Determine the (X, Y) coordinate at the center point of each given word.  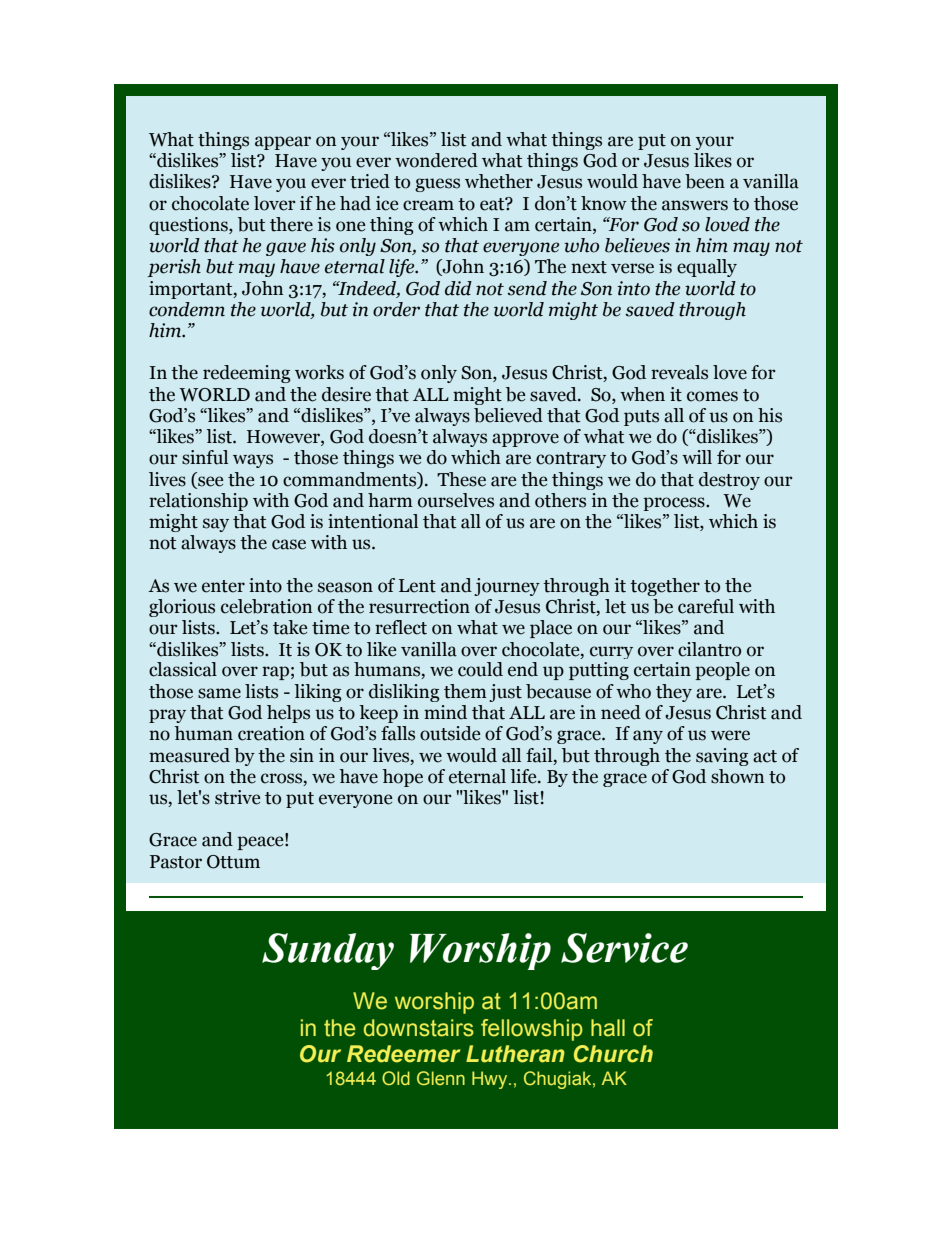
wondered (436, 160)
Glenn (441, 1078)
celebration (266, 606)
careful (706, 606)
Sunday (328, 951)
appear (283, 143)
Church (613, 1054)
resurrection (419, 606)
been (705, 181)
